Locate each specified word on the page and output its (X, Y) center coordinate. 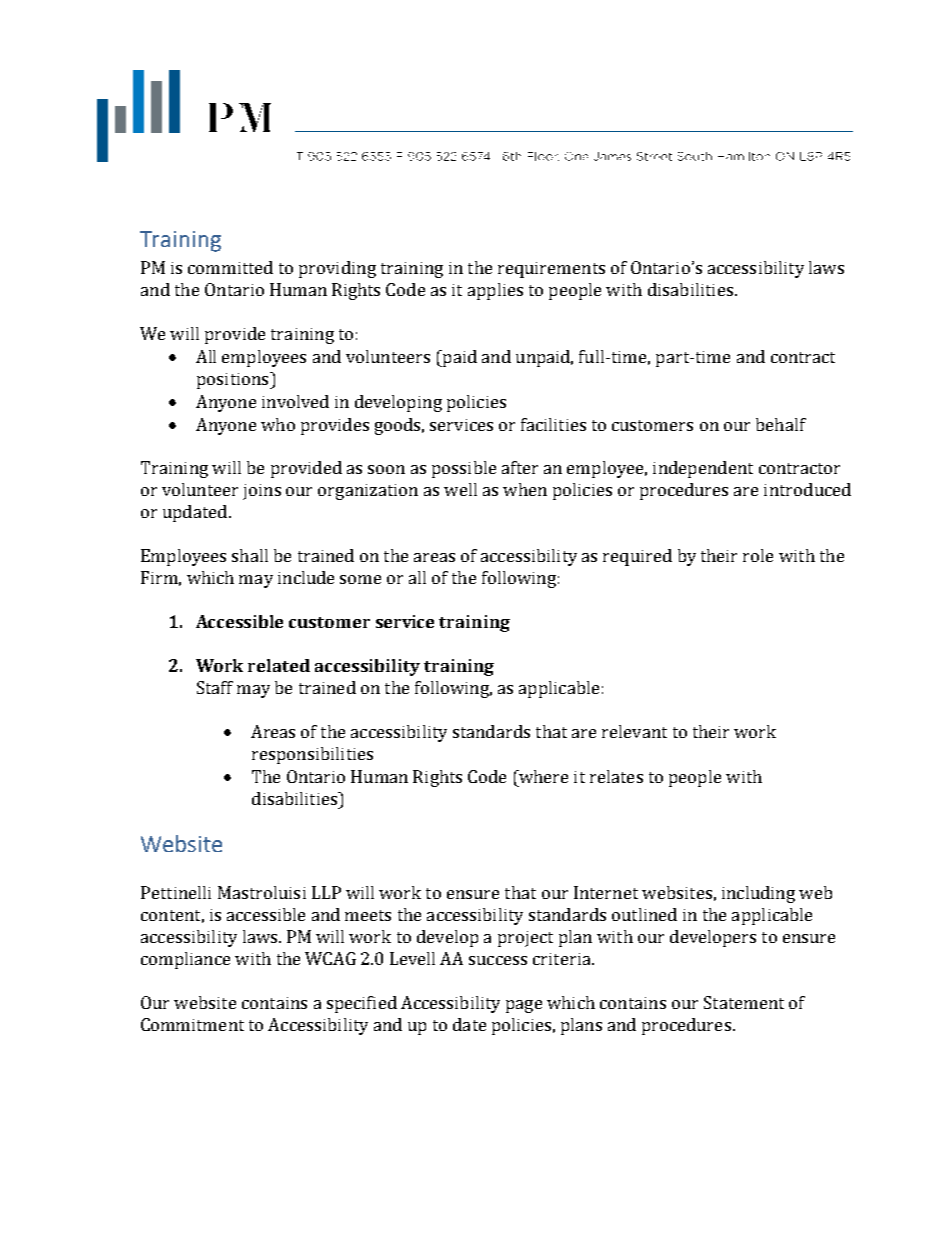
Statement (744, 1002)
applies (495, 291)
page (524, 1006)
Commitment (192, 1024)
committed (230, 267)
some (360, 579)
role (758, 555)
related (279, 665)
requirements (551, 270)
